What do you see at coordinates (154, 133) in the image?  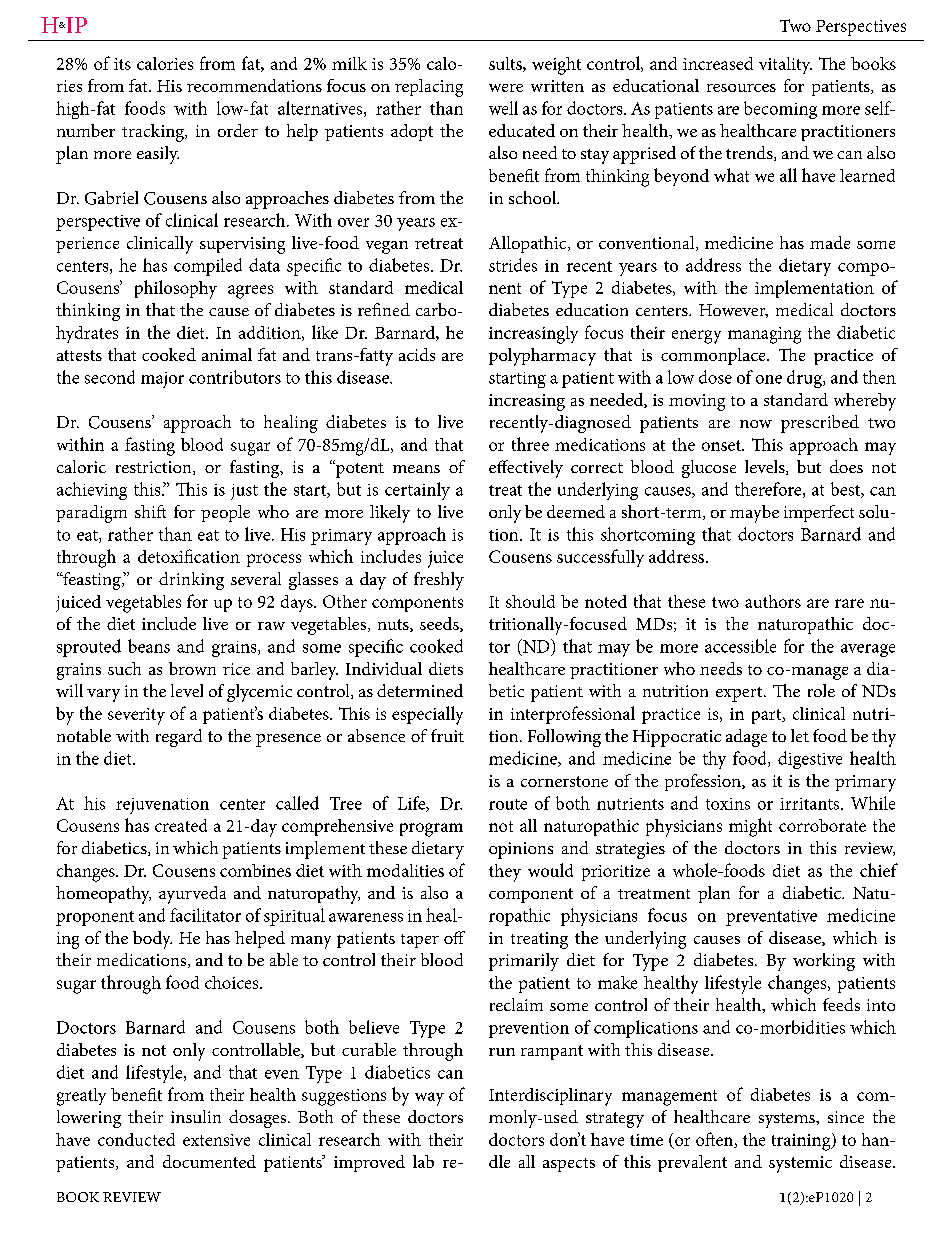 I see `tracking` at bounding box center [154, 133].
